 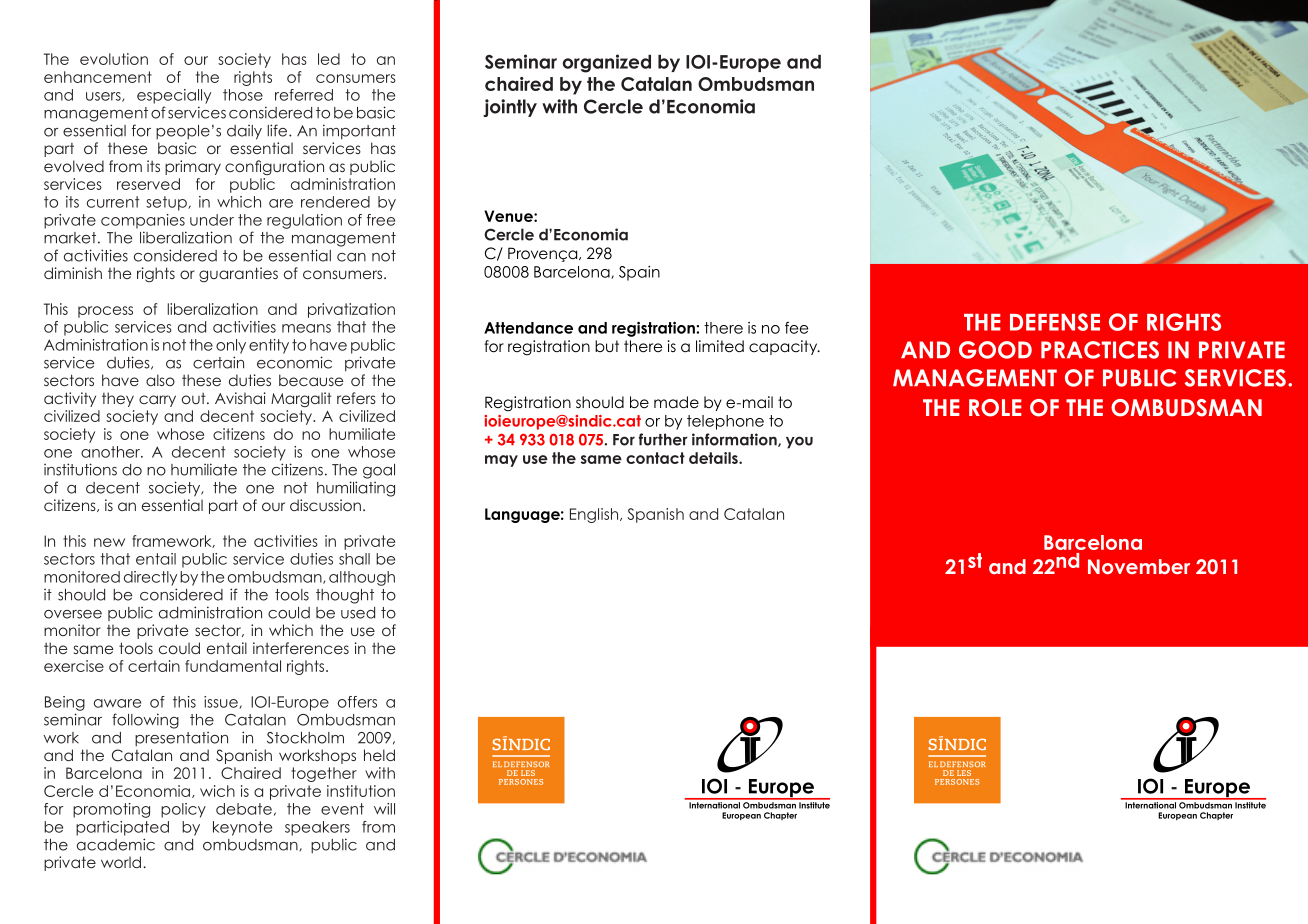 I want to click on organized, so click(x=607, y=63).
